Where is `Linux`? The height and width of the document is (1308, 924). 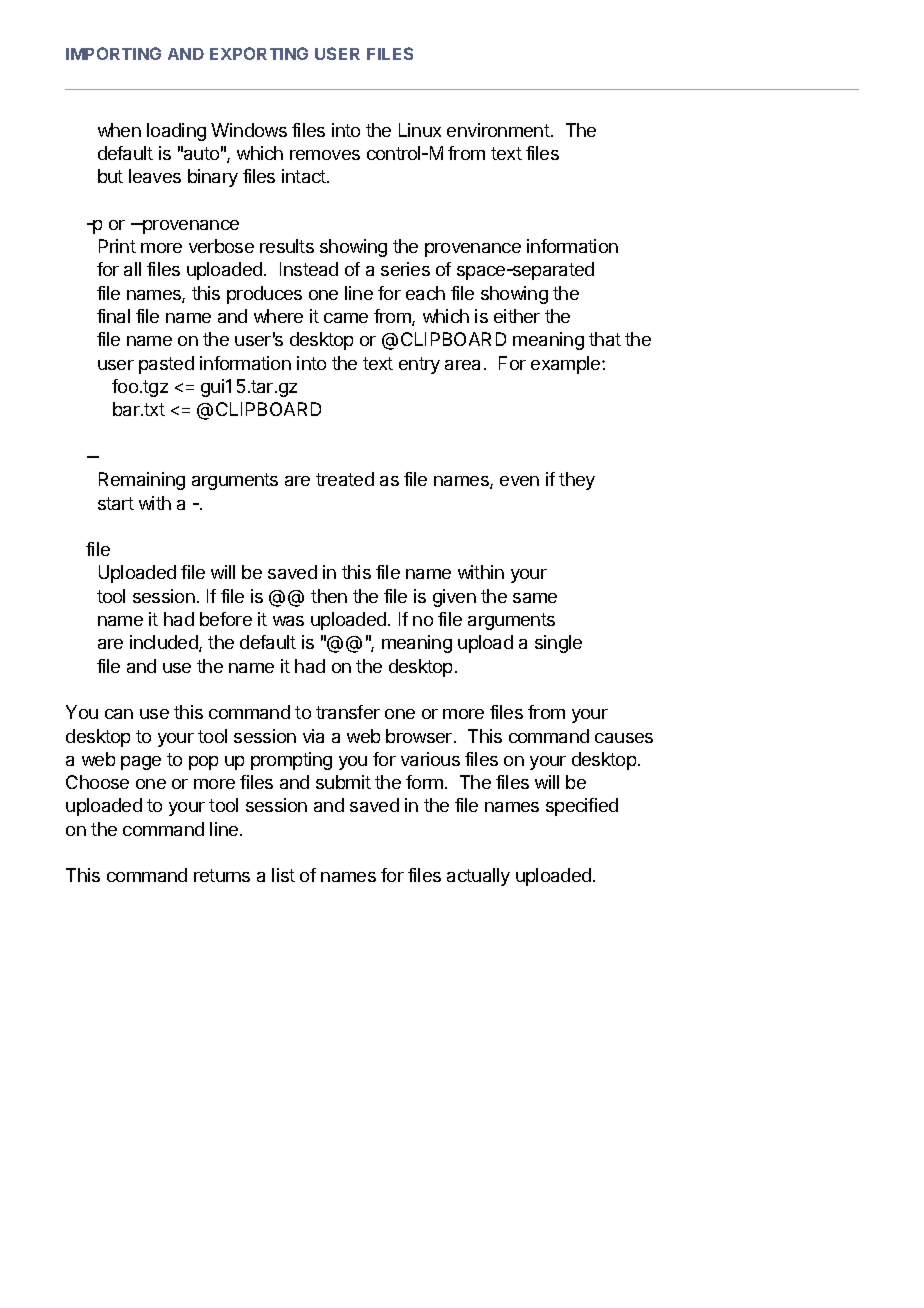 Linux is located at coordinates (420, 130).
